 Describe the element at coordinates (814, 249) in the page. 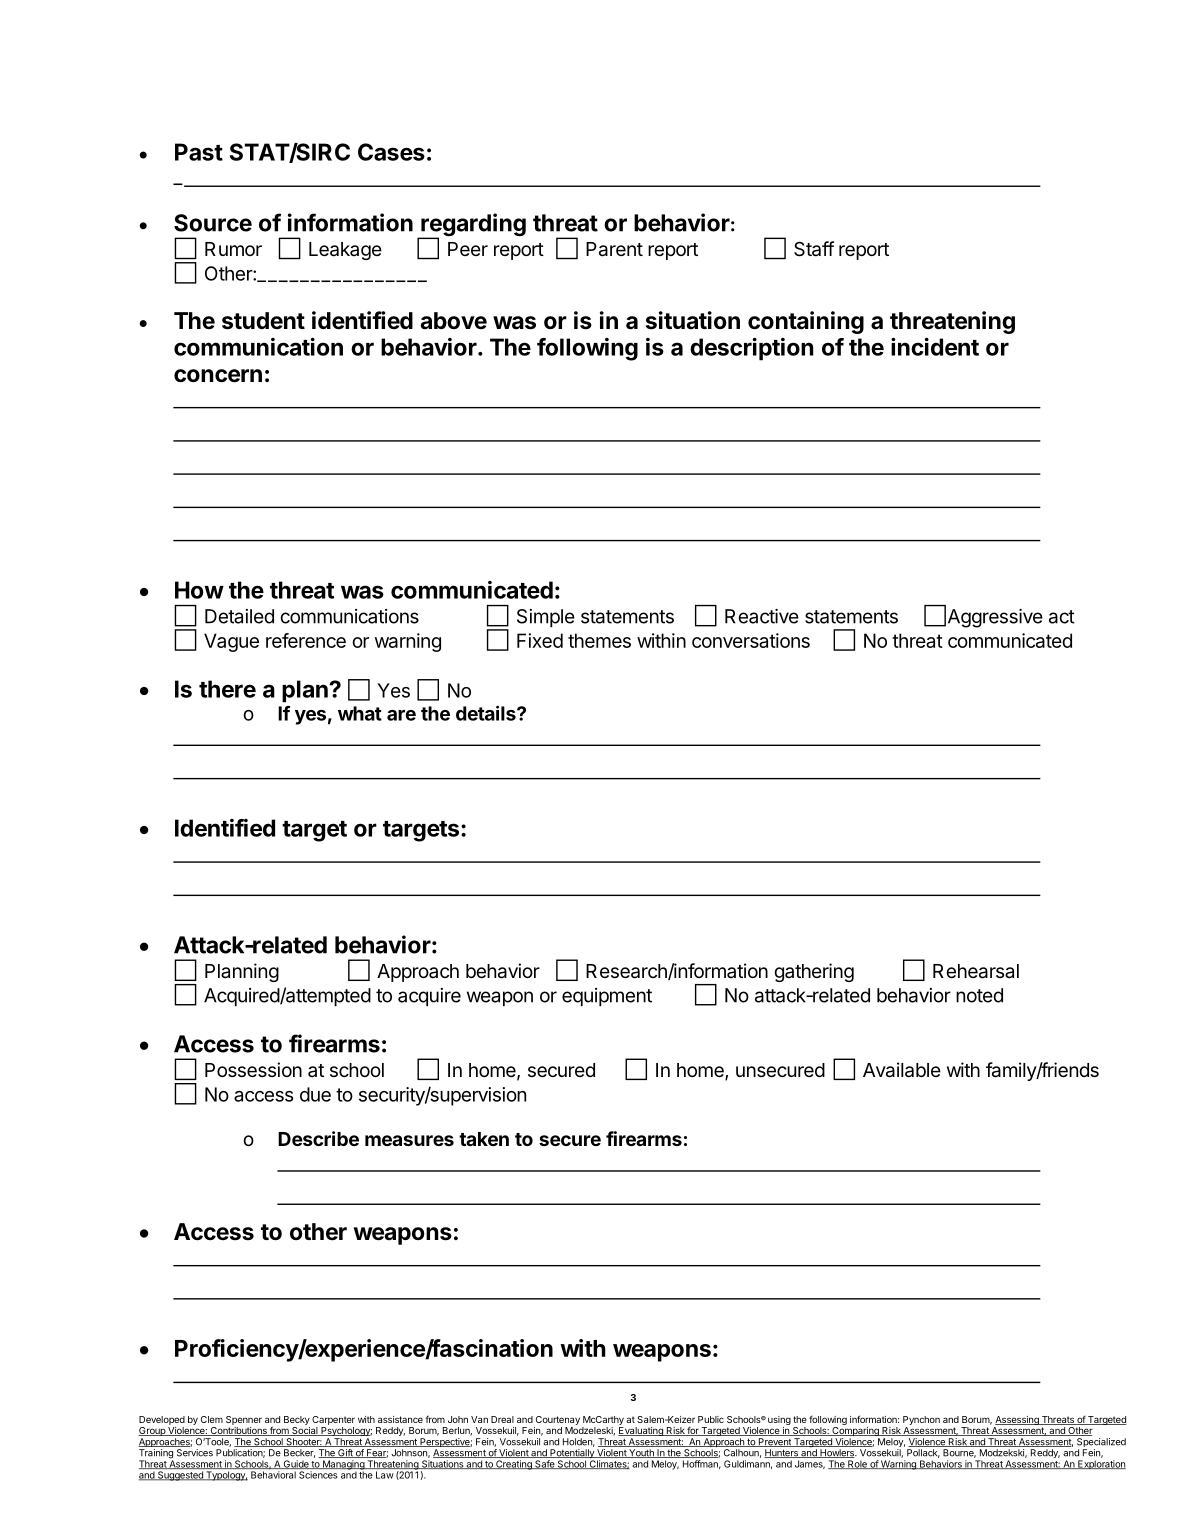

I see `Staff` at that location.
